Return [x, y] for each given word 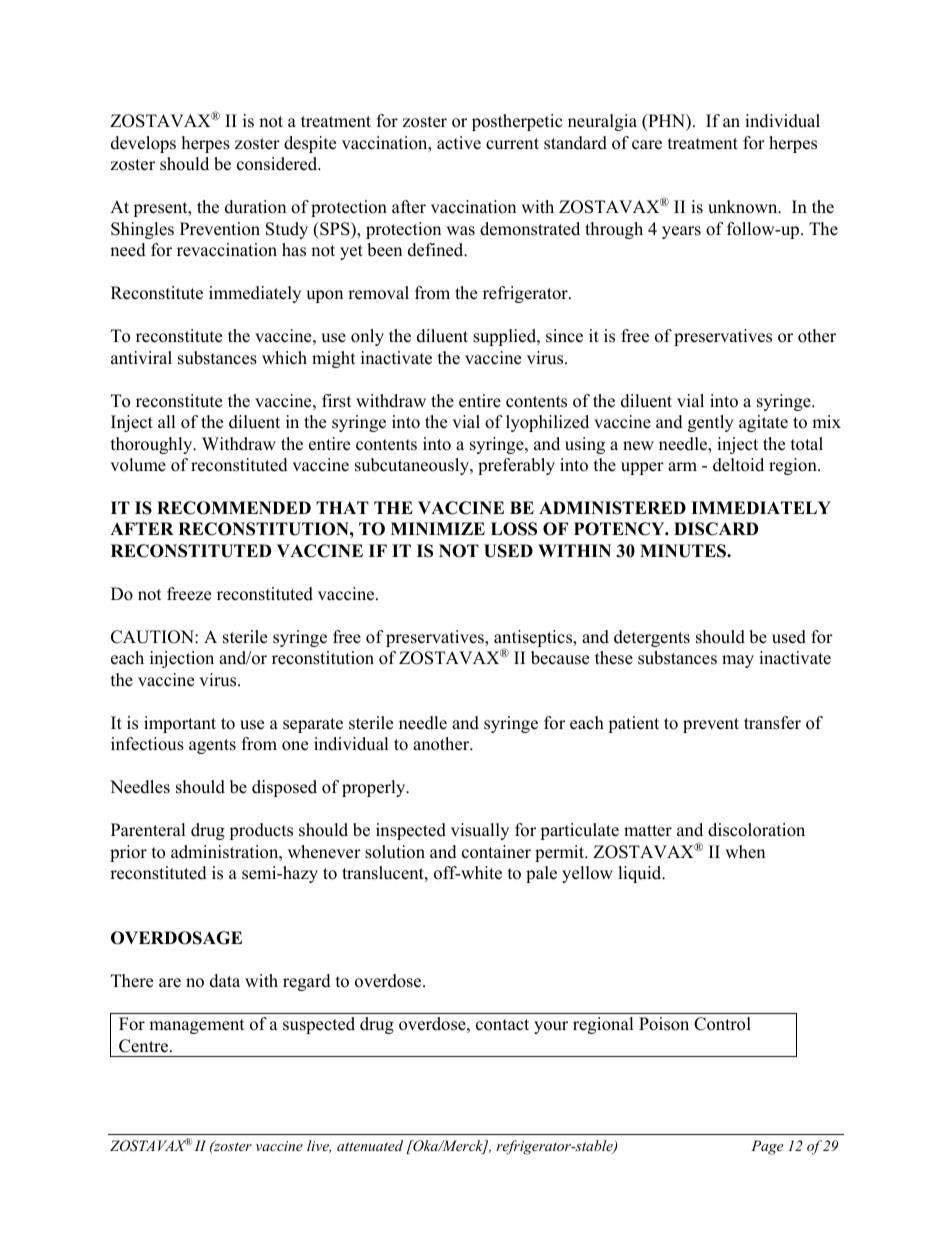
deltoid [738, 465]
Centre [143, 1046]
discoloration [756, 830]
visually [480, 831]
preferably [516, 466]
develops [143, 144]
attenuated [370, 1145]
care [647, 145]
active [459, 143]
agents [212, 746]
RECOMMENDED [234, 508]
